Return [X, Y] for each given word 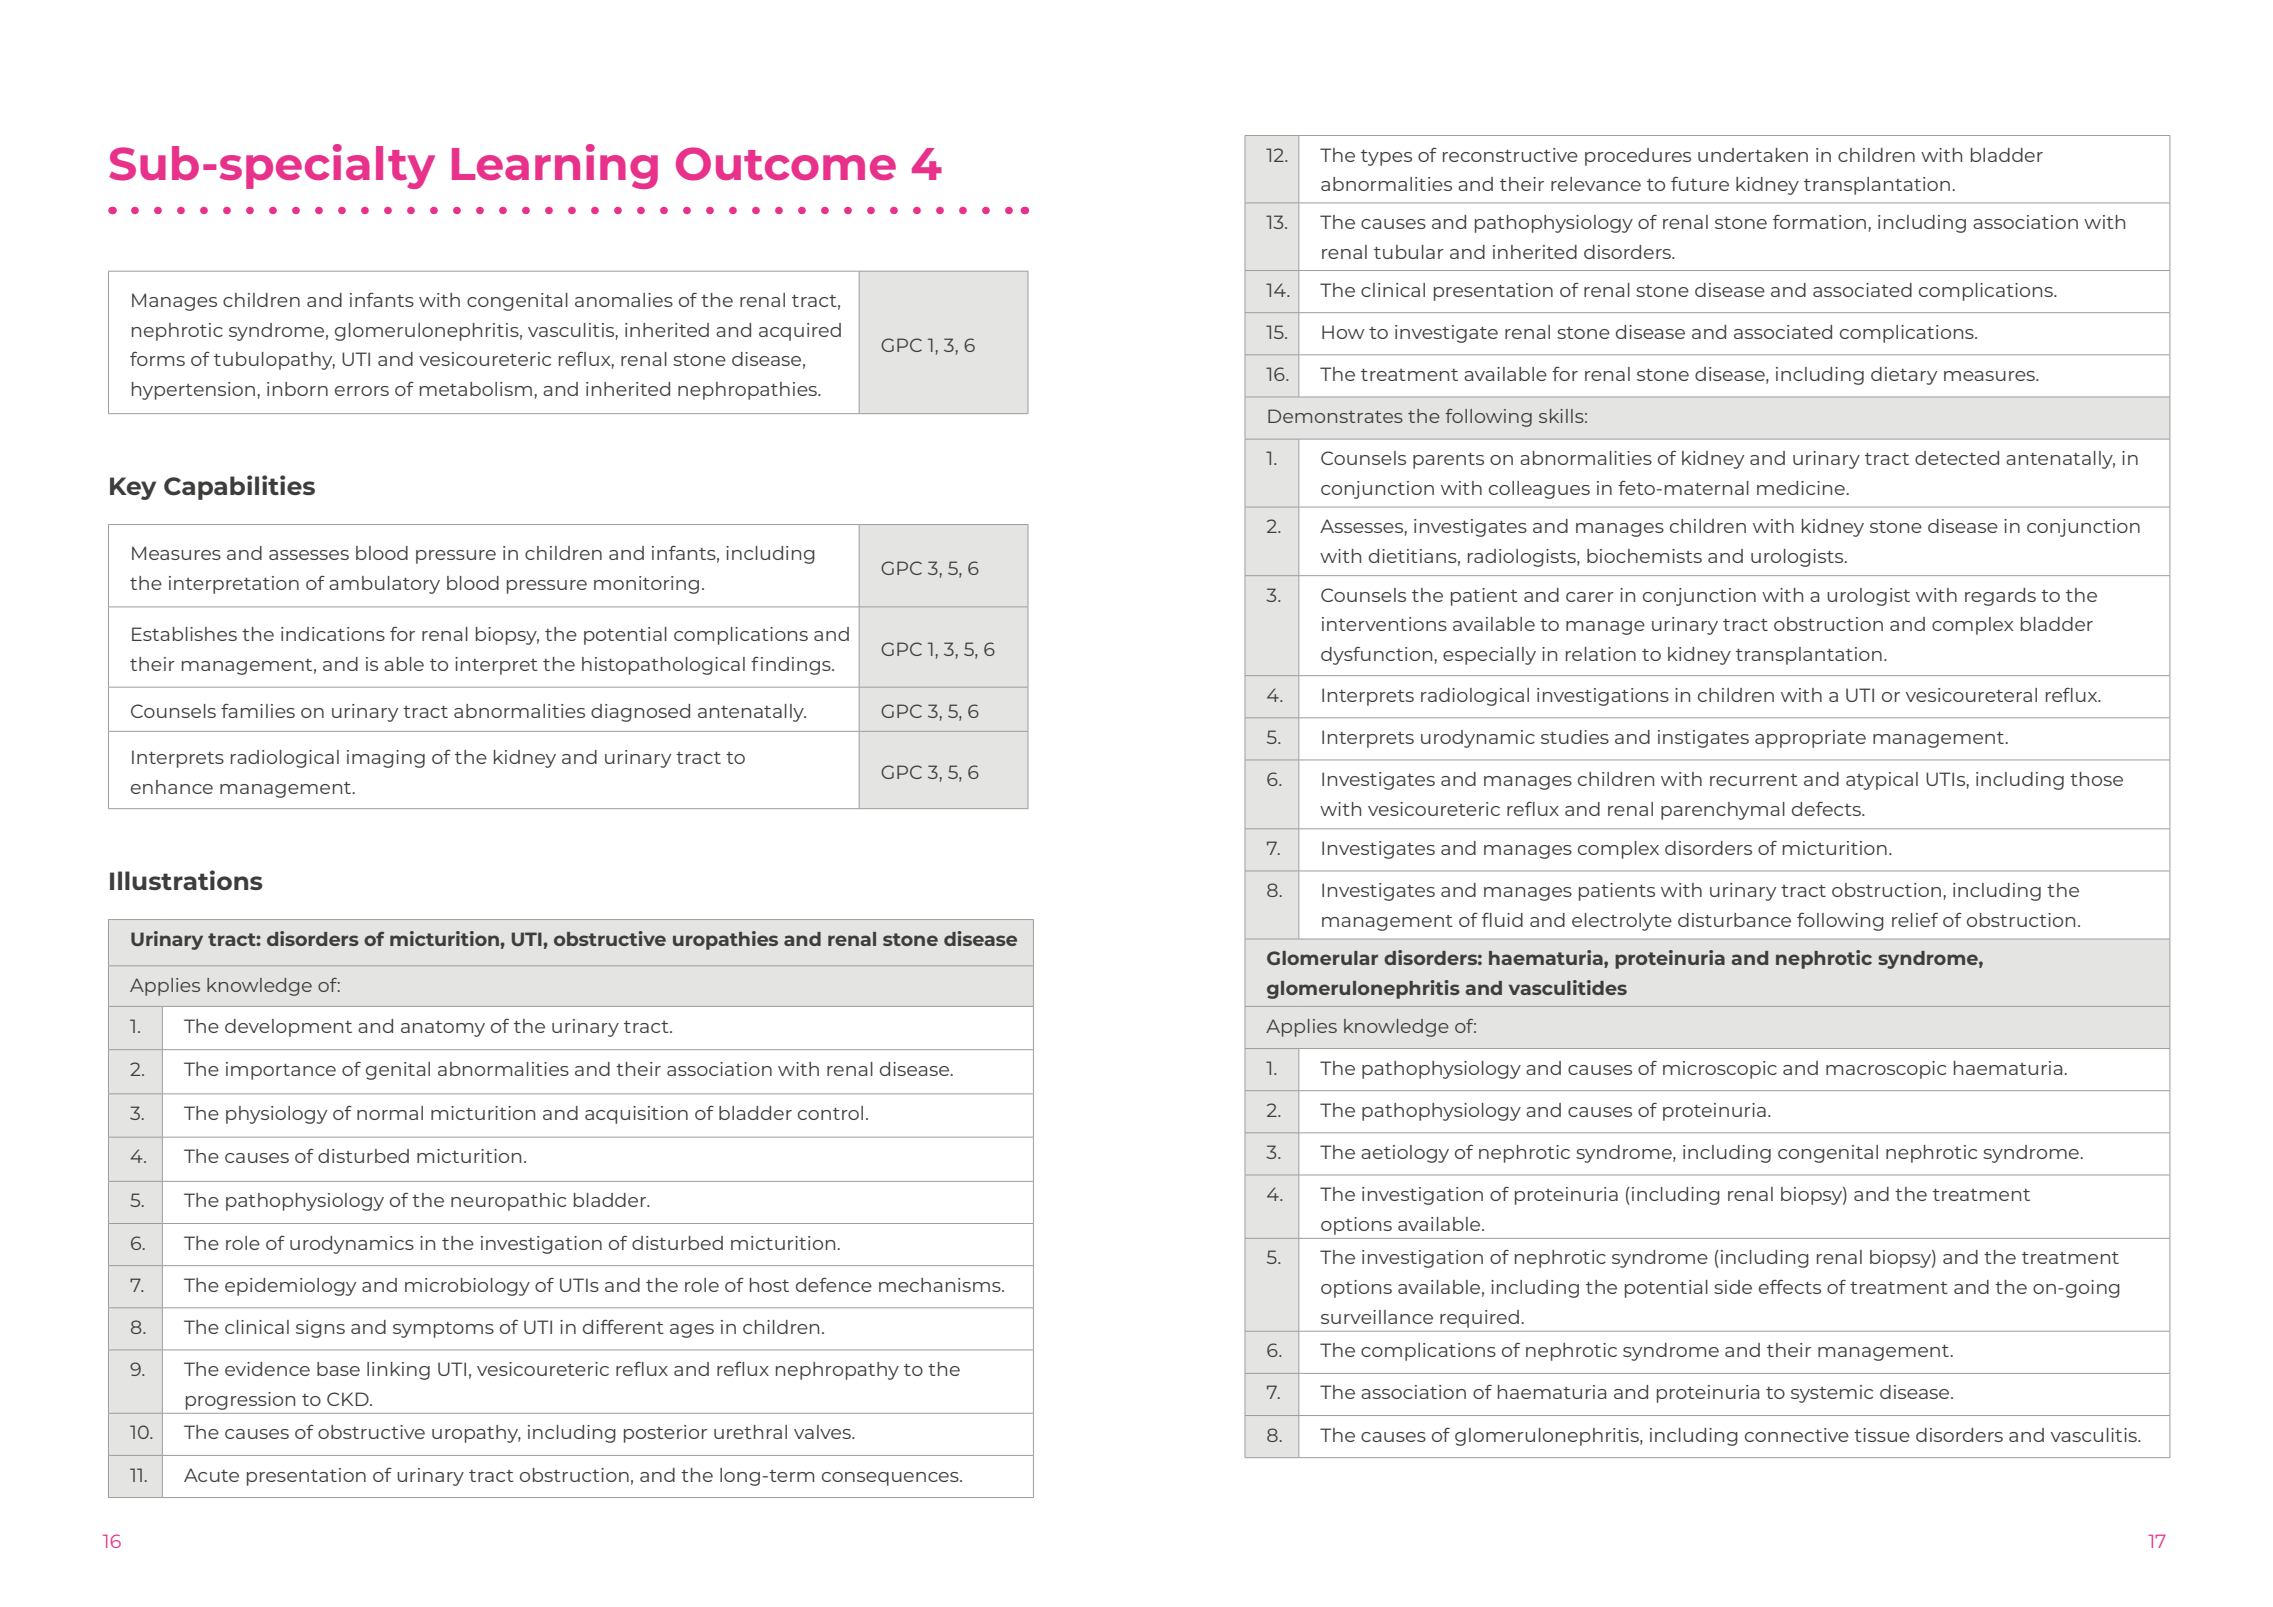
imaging [386, 759]
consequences [891, 1479]
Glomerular [1322, 958]
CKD [349, 1399]
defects [1827, 808]
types [1386, 158]
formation [1821, 221]
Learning [555, 166]
